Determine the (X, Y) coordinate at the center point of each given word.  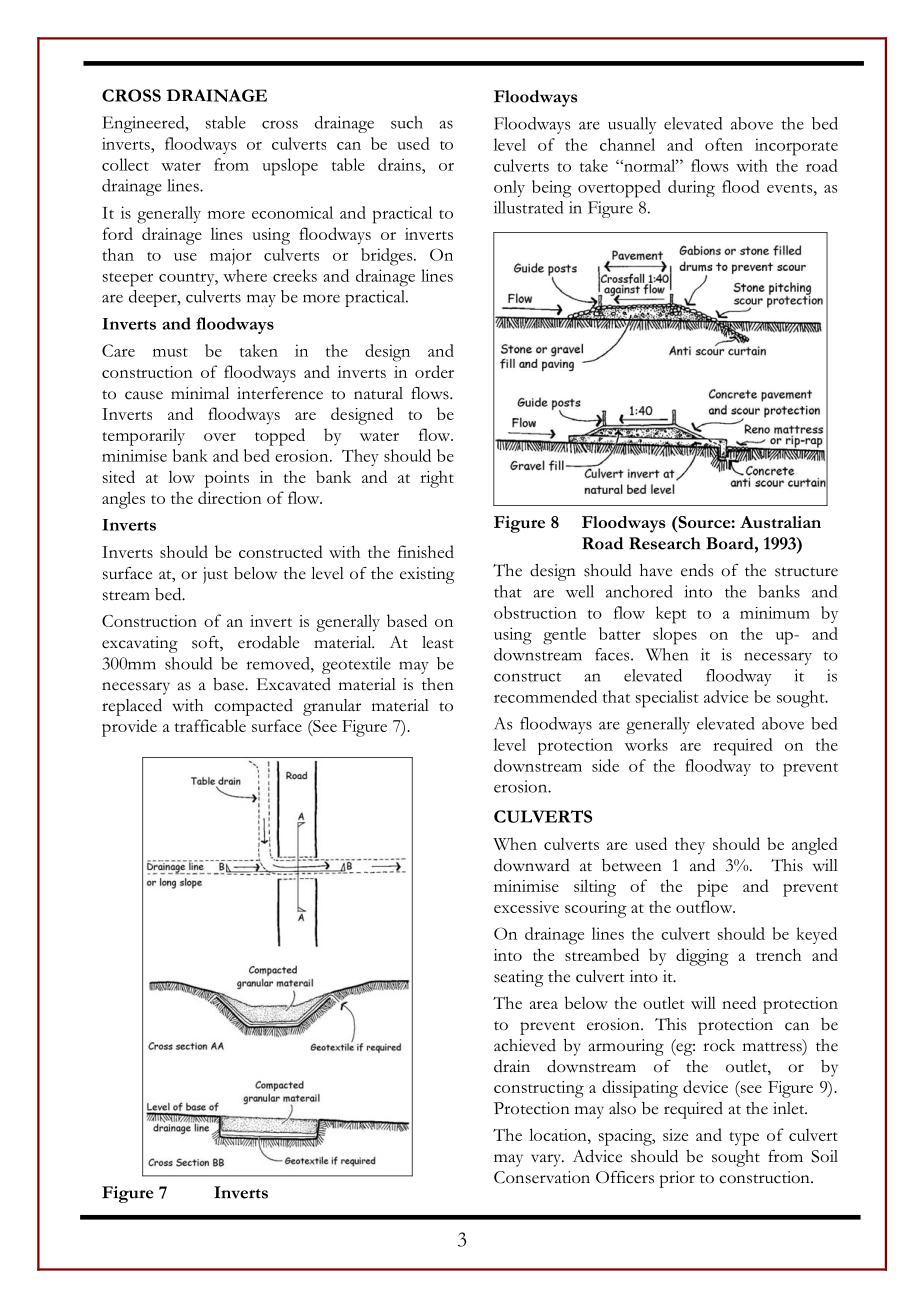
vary (547, 1160)
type (744, 1139)
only (509, 188)
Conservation (542, 1177)
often (724, 144)
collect (125, 164)
